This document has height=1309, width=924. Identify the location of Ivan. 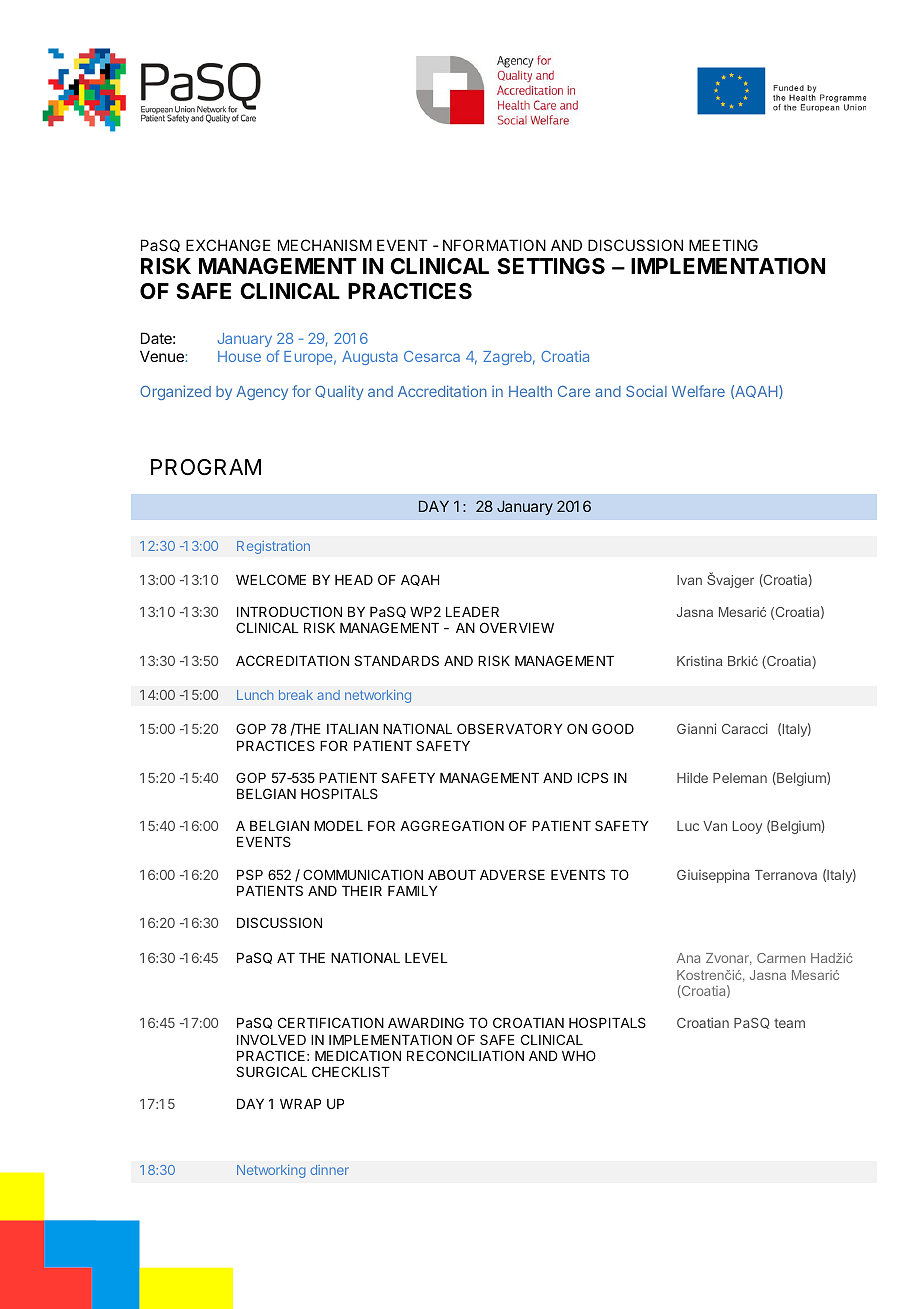
(689, 580).
